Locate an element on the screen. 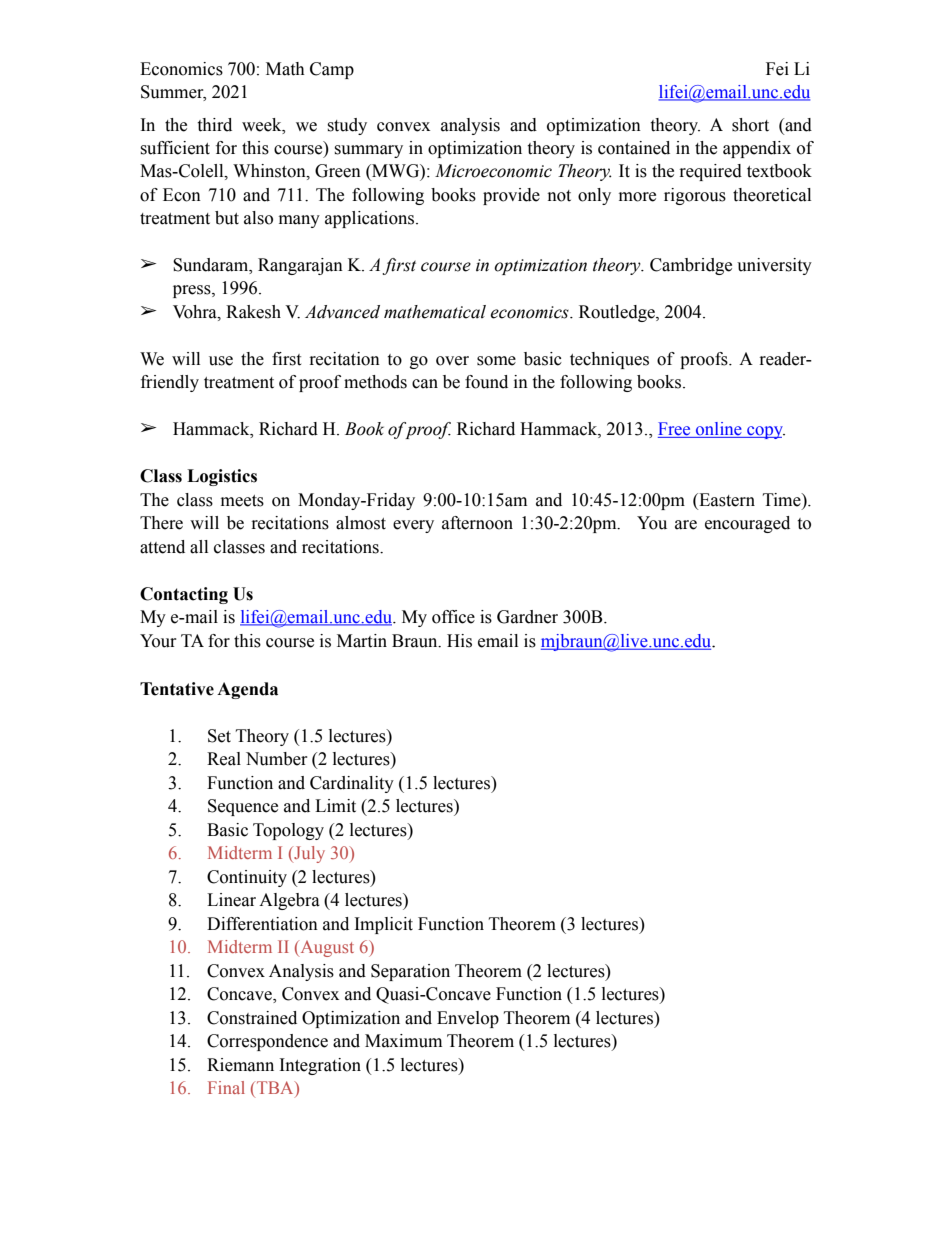 This screenshot has width=952, height=1233. summary is located at coordinates (368, 151).
